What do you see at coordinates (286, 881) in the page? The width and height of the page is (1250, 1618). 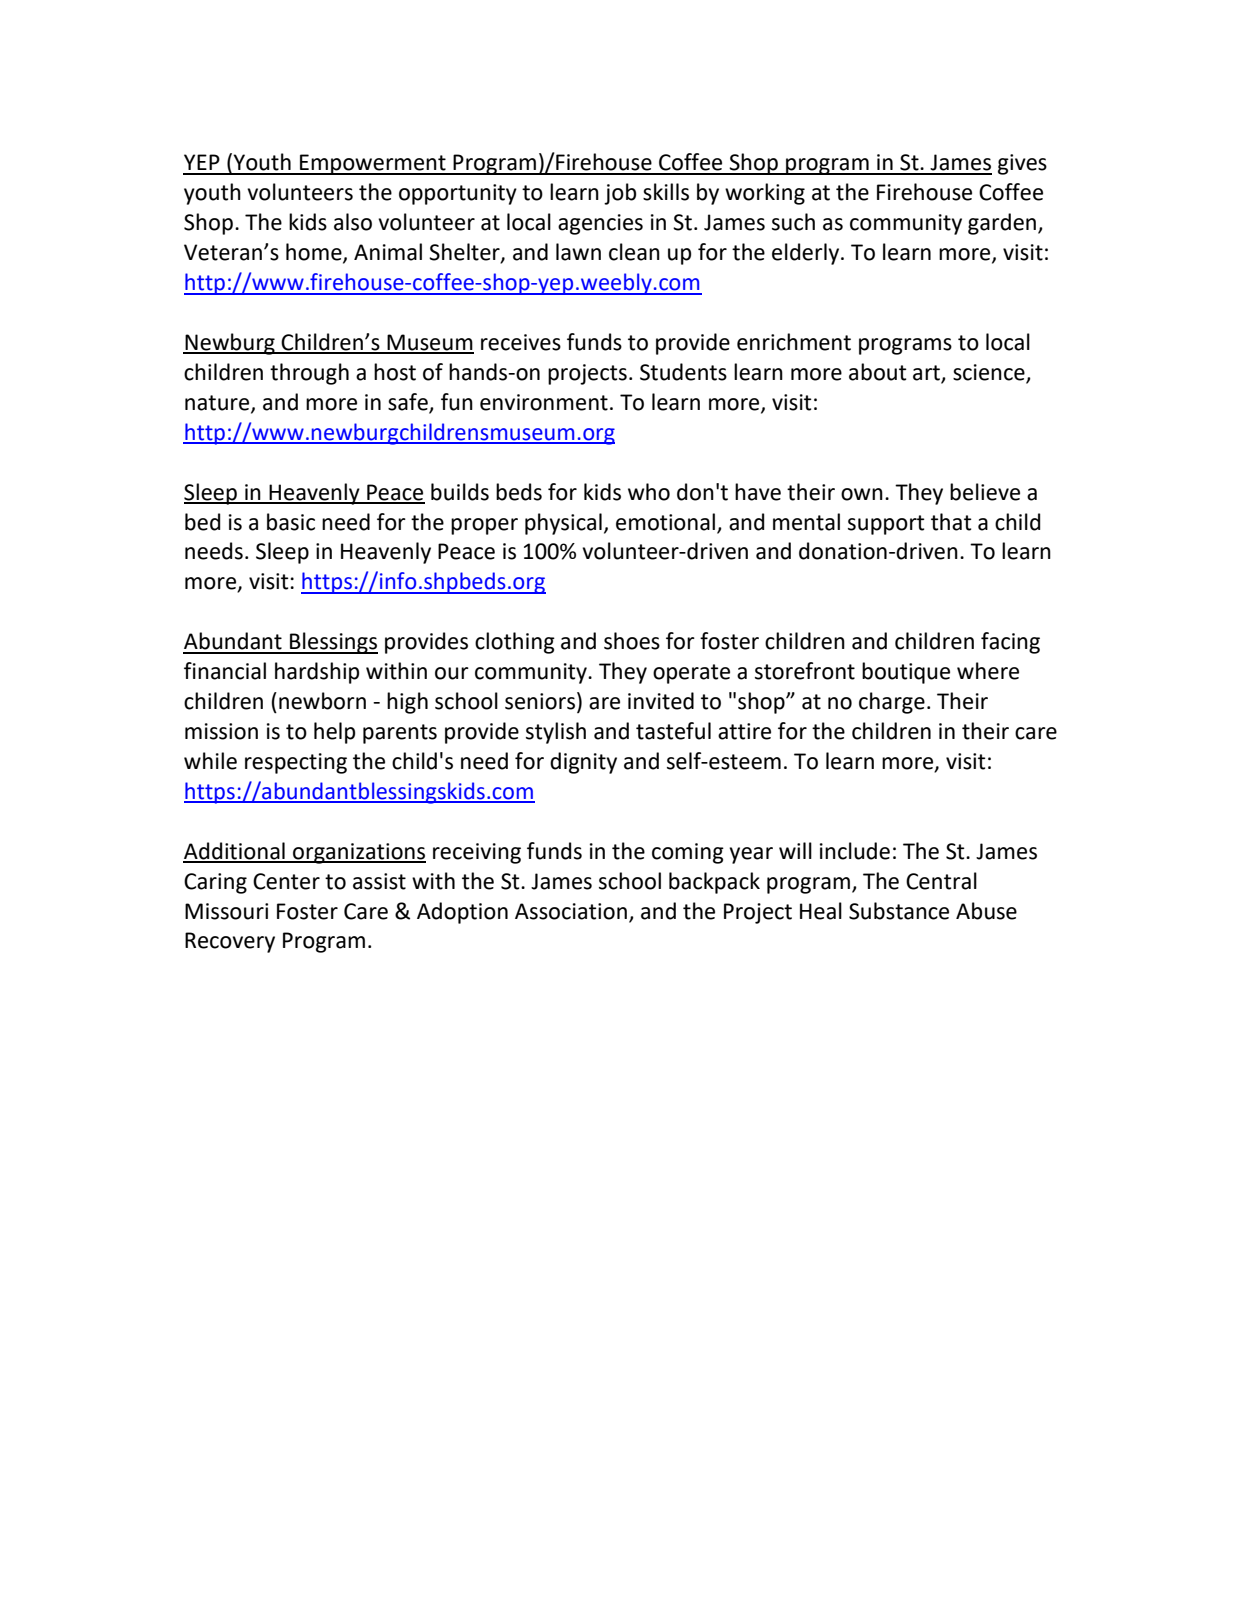 I see `Center` at bounding box center [286, 881].
